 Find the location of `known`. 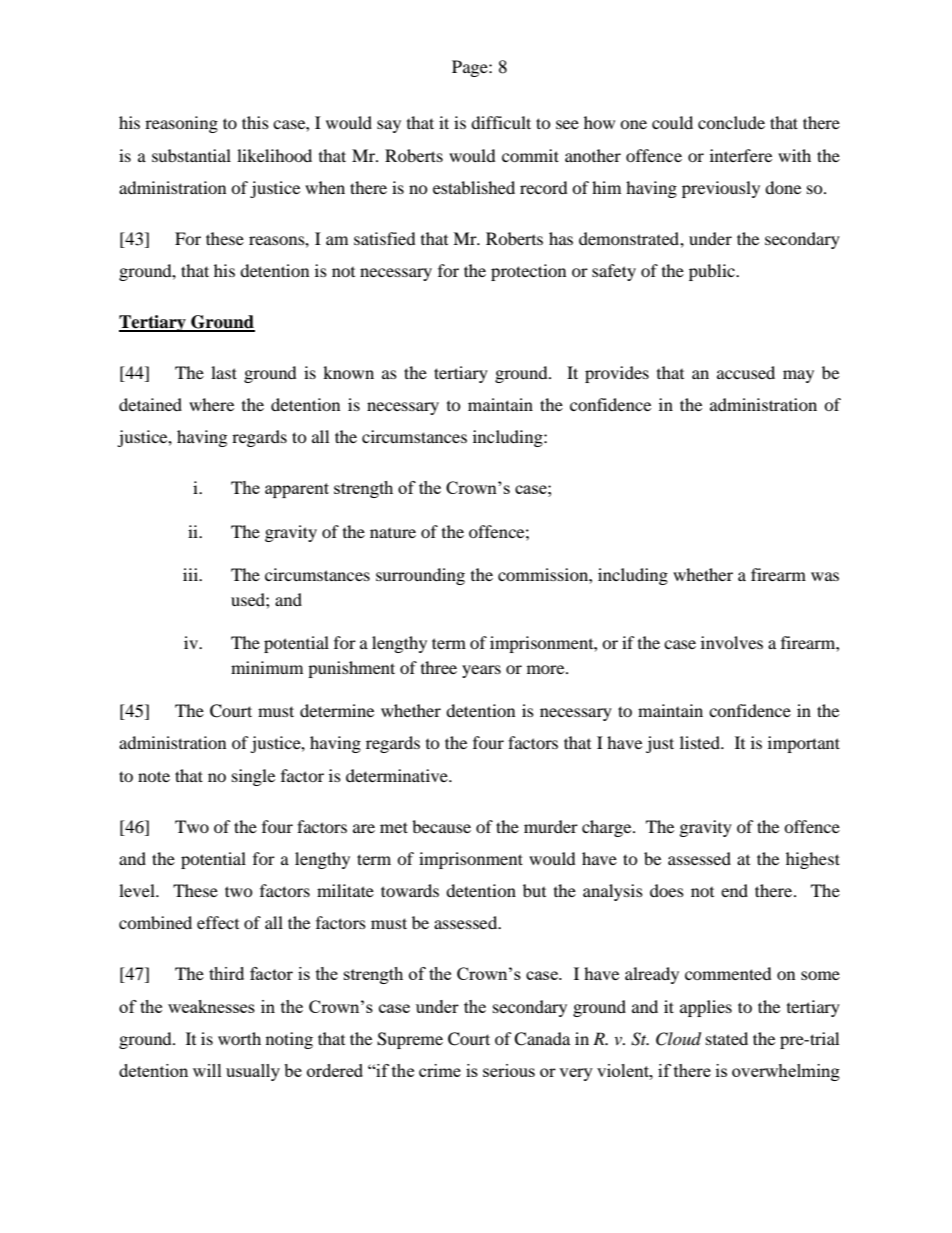

known is located at coordinates (348, 372).
